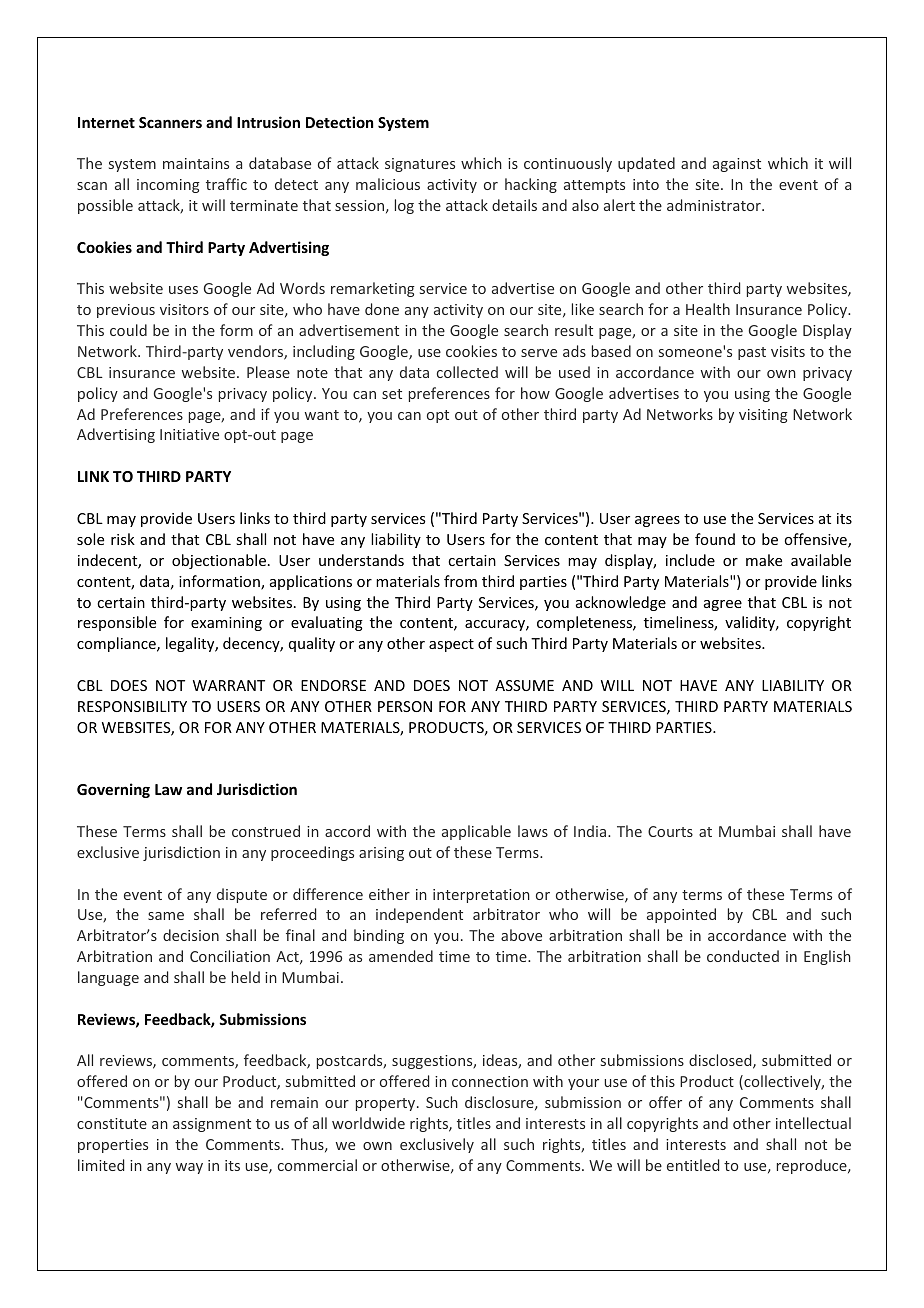 The height and width of the screenshot is (1308, 924). I want to click on connection, so click(490, 1081).
